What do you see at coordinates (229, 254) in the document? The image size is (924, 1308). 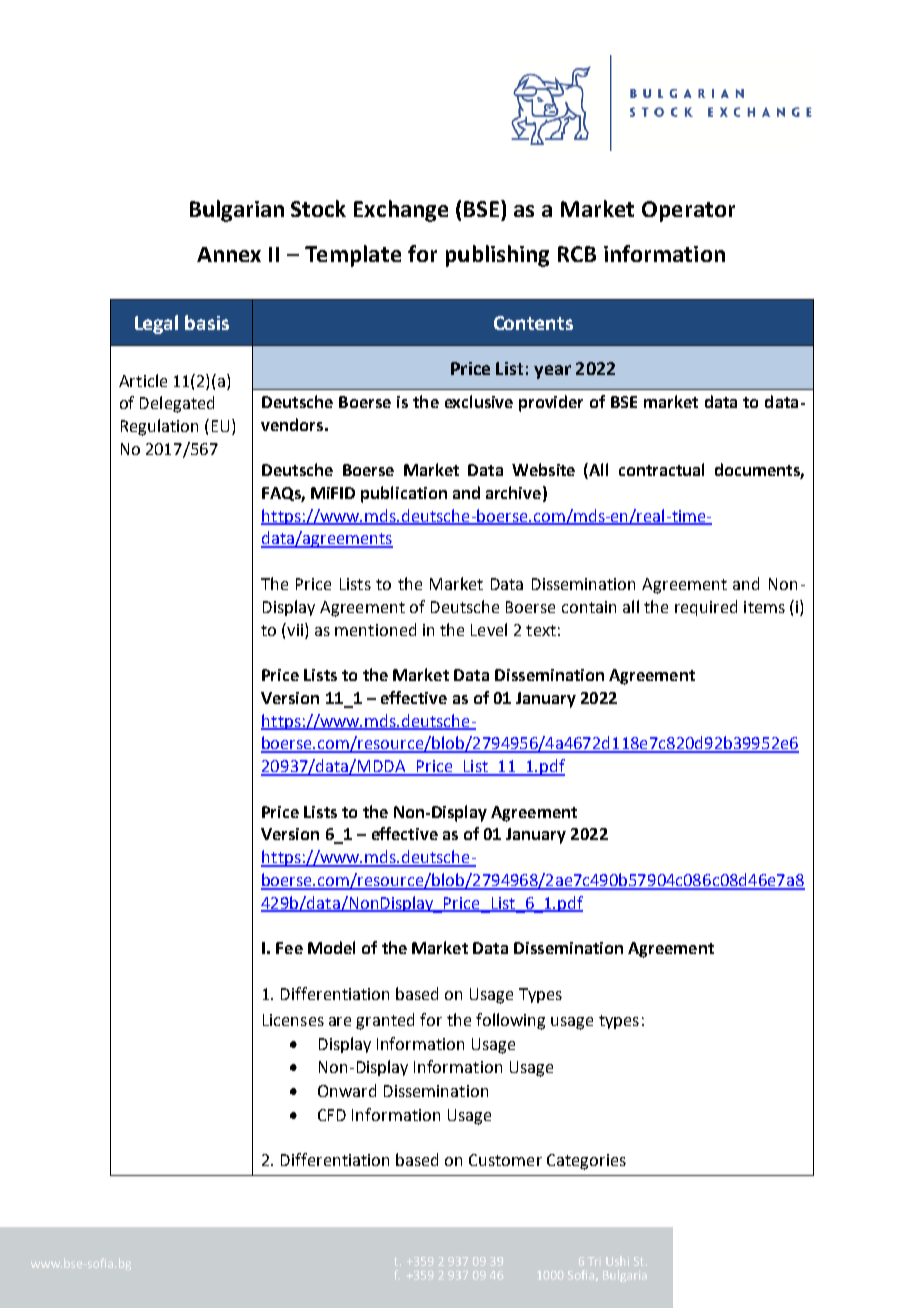 I see `Annex` at bounding box center [229, 254].
